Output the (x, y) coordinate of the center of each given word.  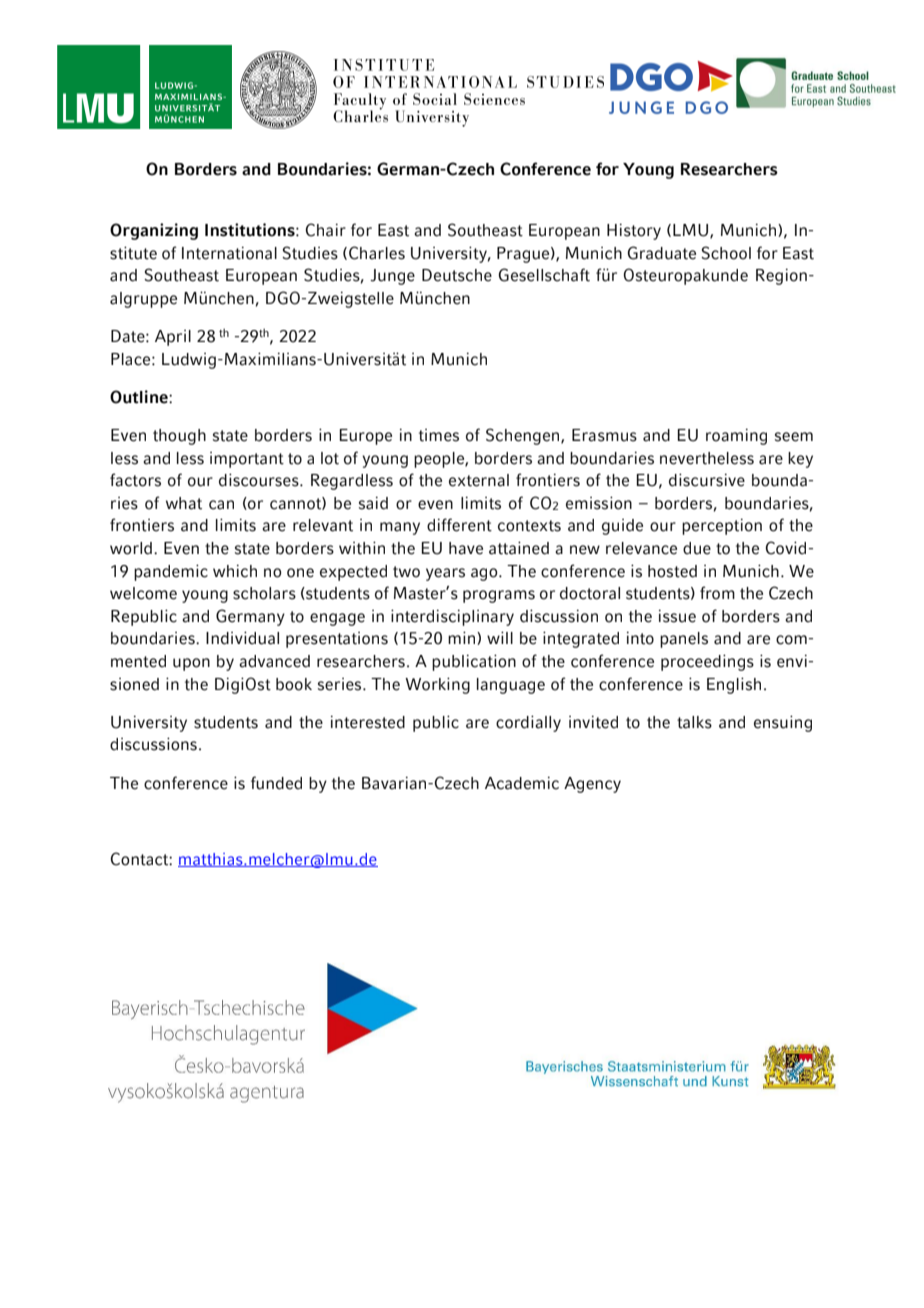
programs (499, 596)
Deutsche (457, 275)
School (726, 253)
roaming (736, 437)
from (717, 593)
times (439, 435)
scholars (264, 593)
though (179, 437)
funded (276, 783)
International (229, 253)
